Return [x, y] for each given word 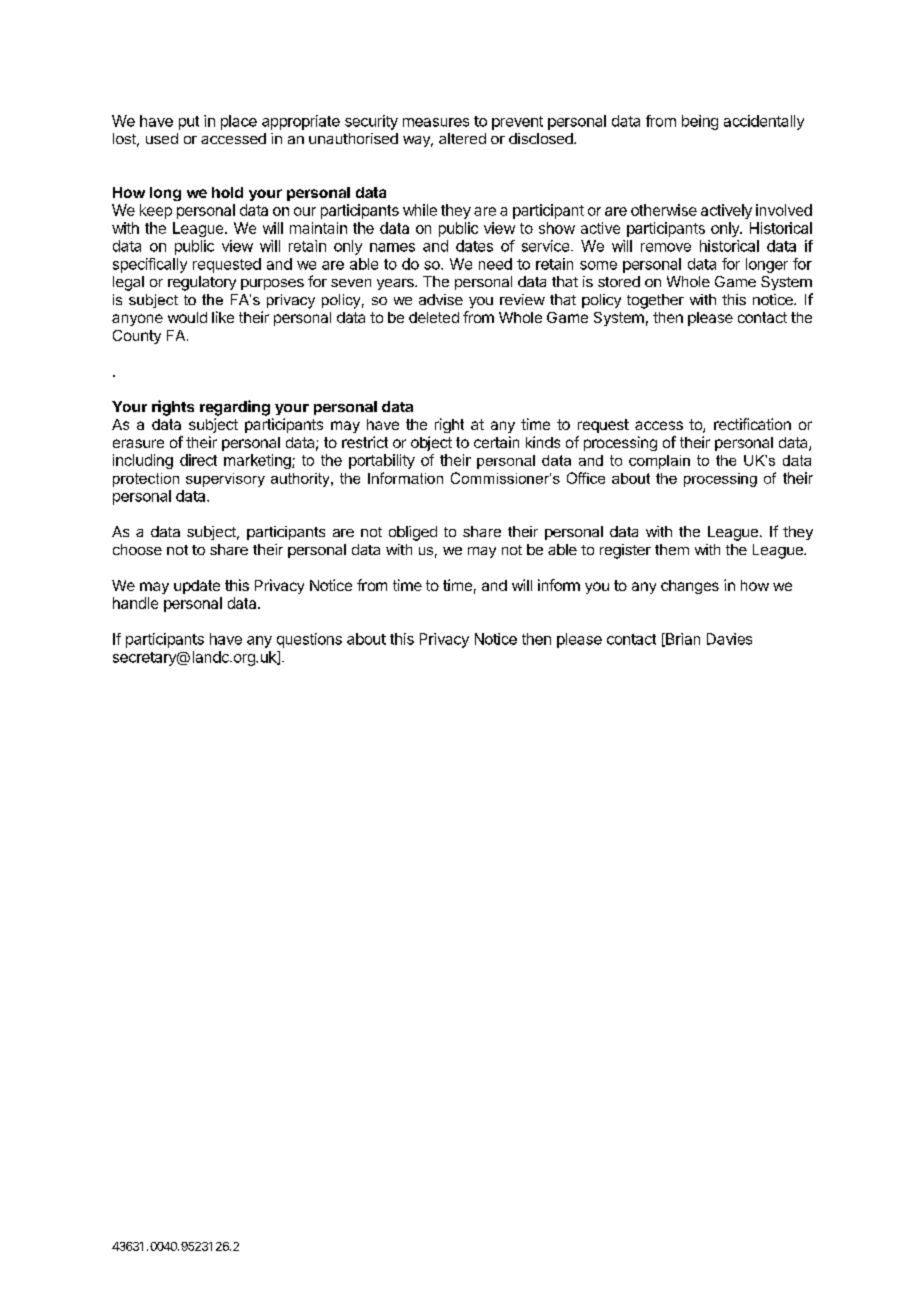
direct [198, 460]
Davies [729, 639]
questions [309, 640]
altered [462, 138]
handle [135, 603]
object [431, 443]
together [655, 301]
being [700, 122]
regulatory [202, 283]
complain [659, 462]
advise [441, 299]
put [189, 123]
